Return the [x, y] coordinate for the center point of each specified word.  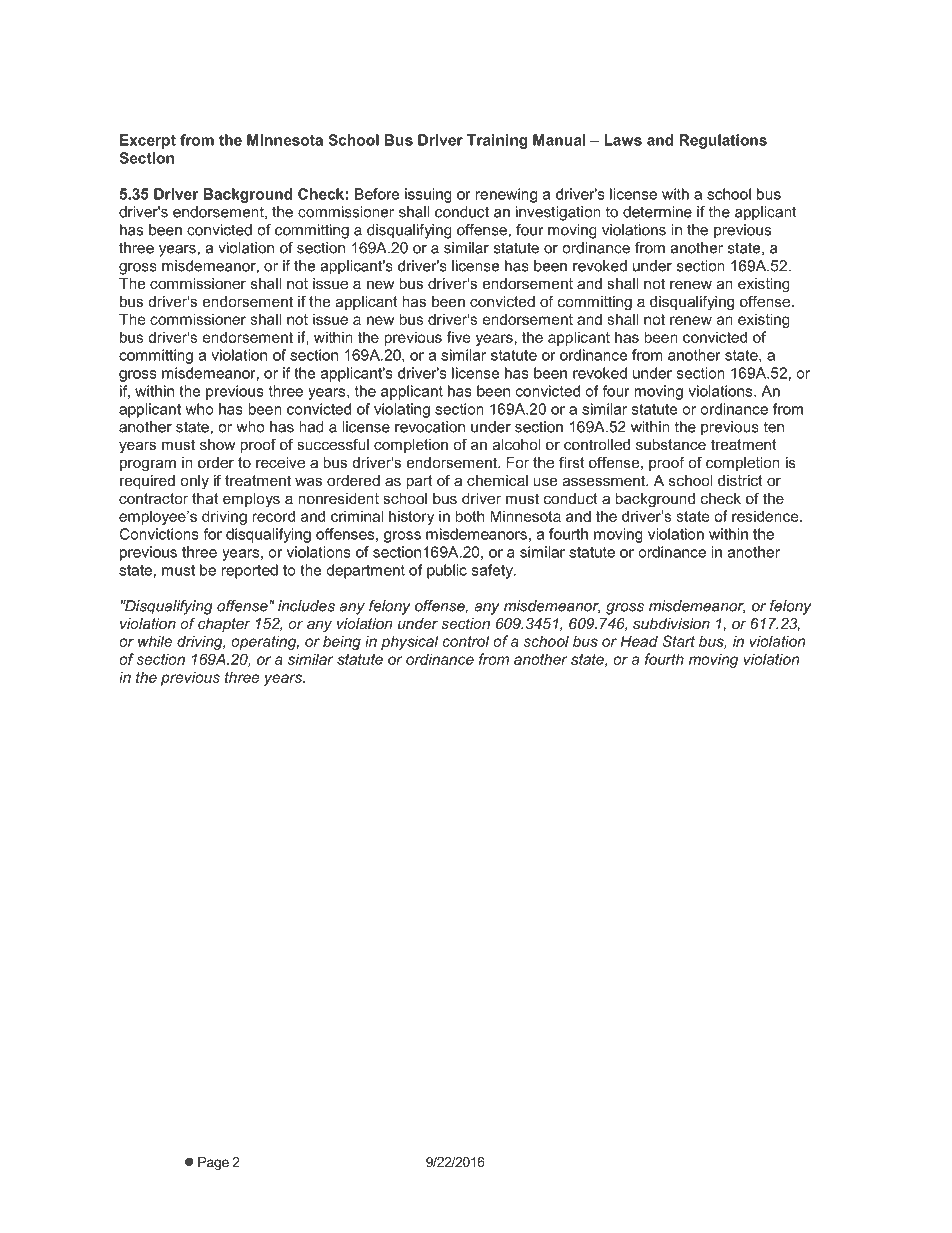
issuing [428, 195]
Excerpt [148, 141]
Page [213, 1163]
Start [678, 641]
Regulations [723, 141]
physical [409, 642]
